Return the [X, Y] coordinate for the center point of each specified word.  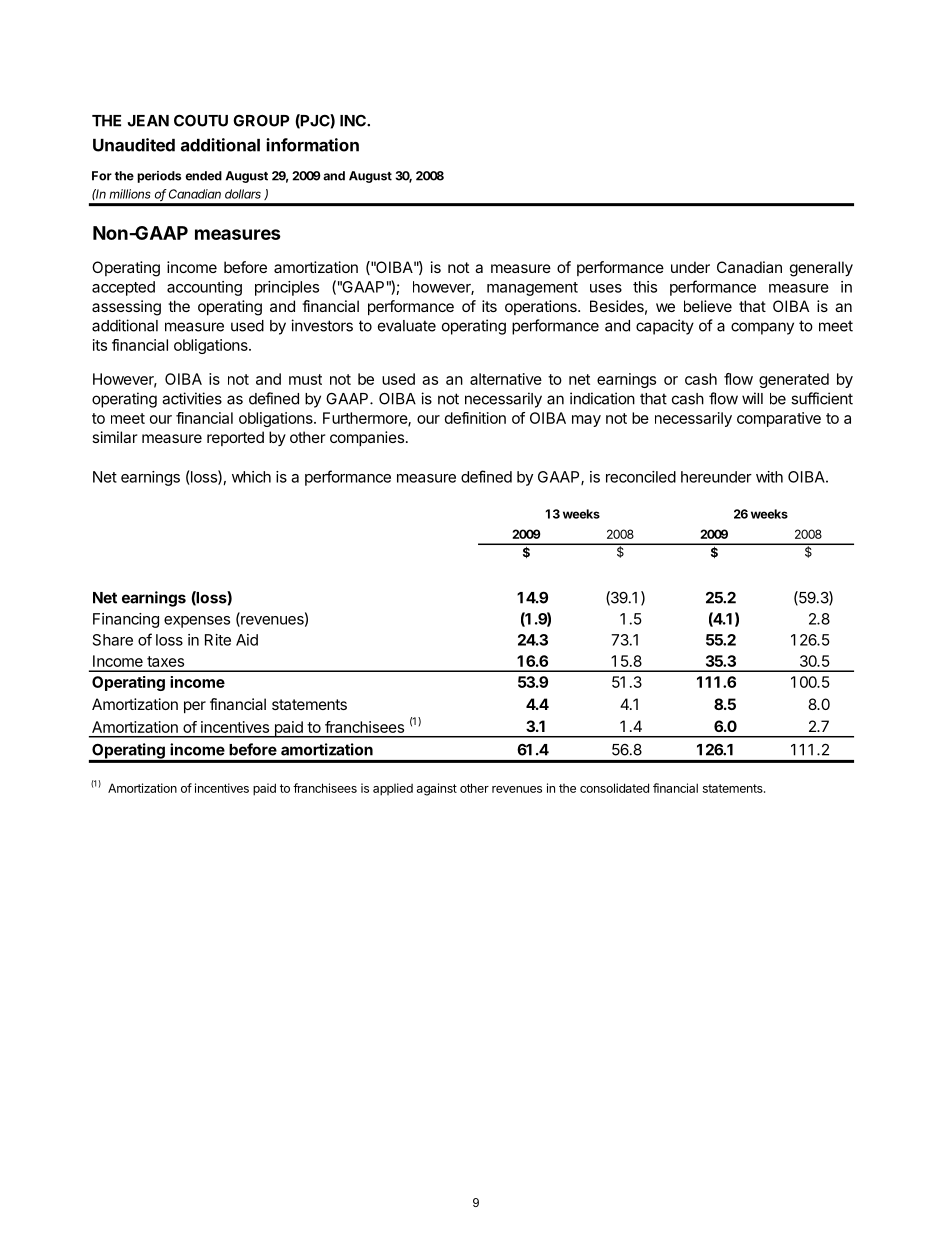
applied [393, 789]
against [437, 789]
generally [821, 269]
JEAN [148, 121]
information [312, 145]
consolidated [614, 788]
